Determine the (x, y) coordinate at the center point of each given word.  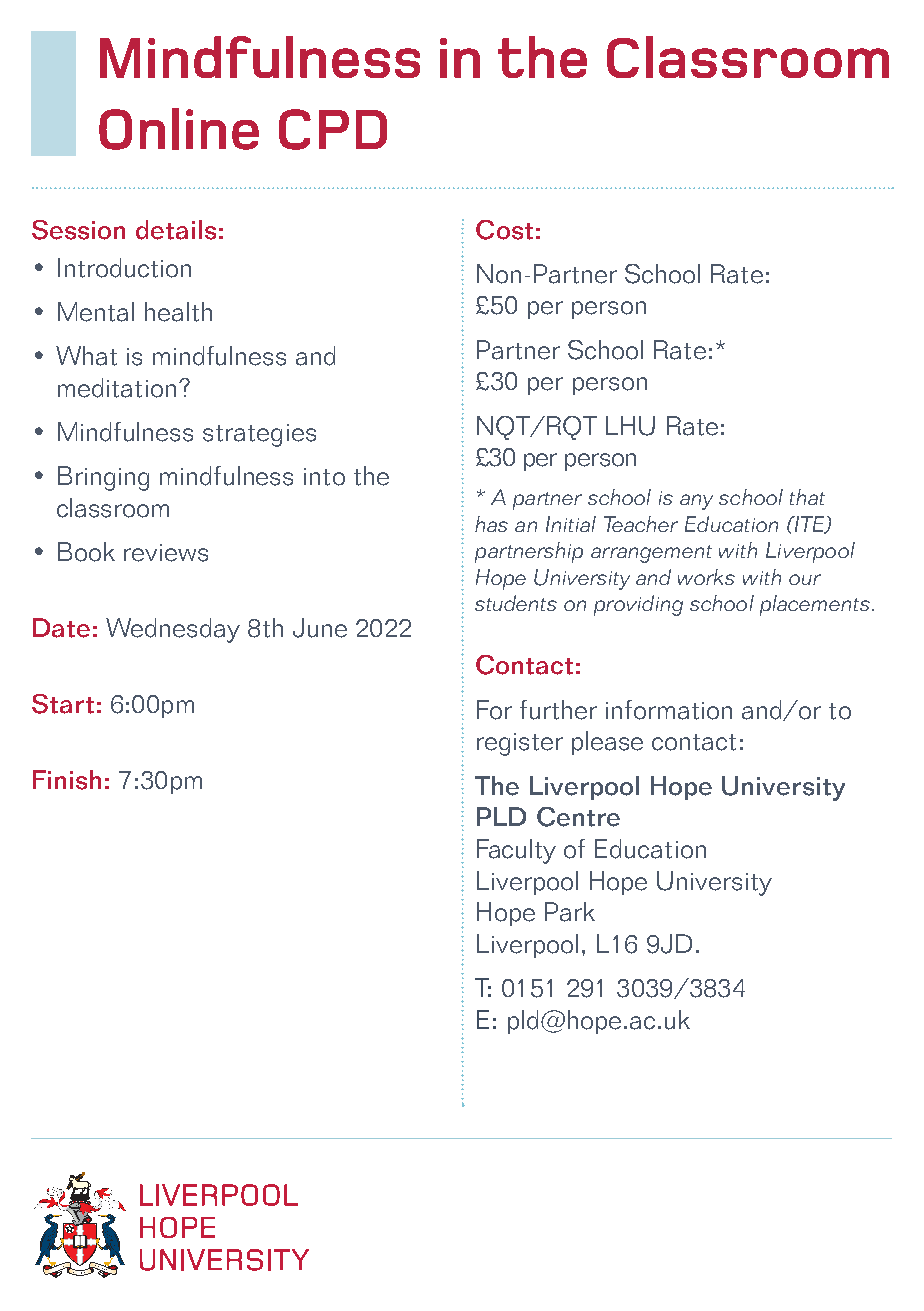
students (516, 603)
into (324, 477)
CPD (333, 129)
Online (179, 129)
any (696, 502)
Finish (67, 780)
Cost (504, 230)
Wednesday (173, 630)
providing (638, 605)
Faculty (516, 851)
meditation (117, 388)
